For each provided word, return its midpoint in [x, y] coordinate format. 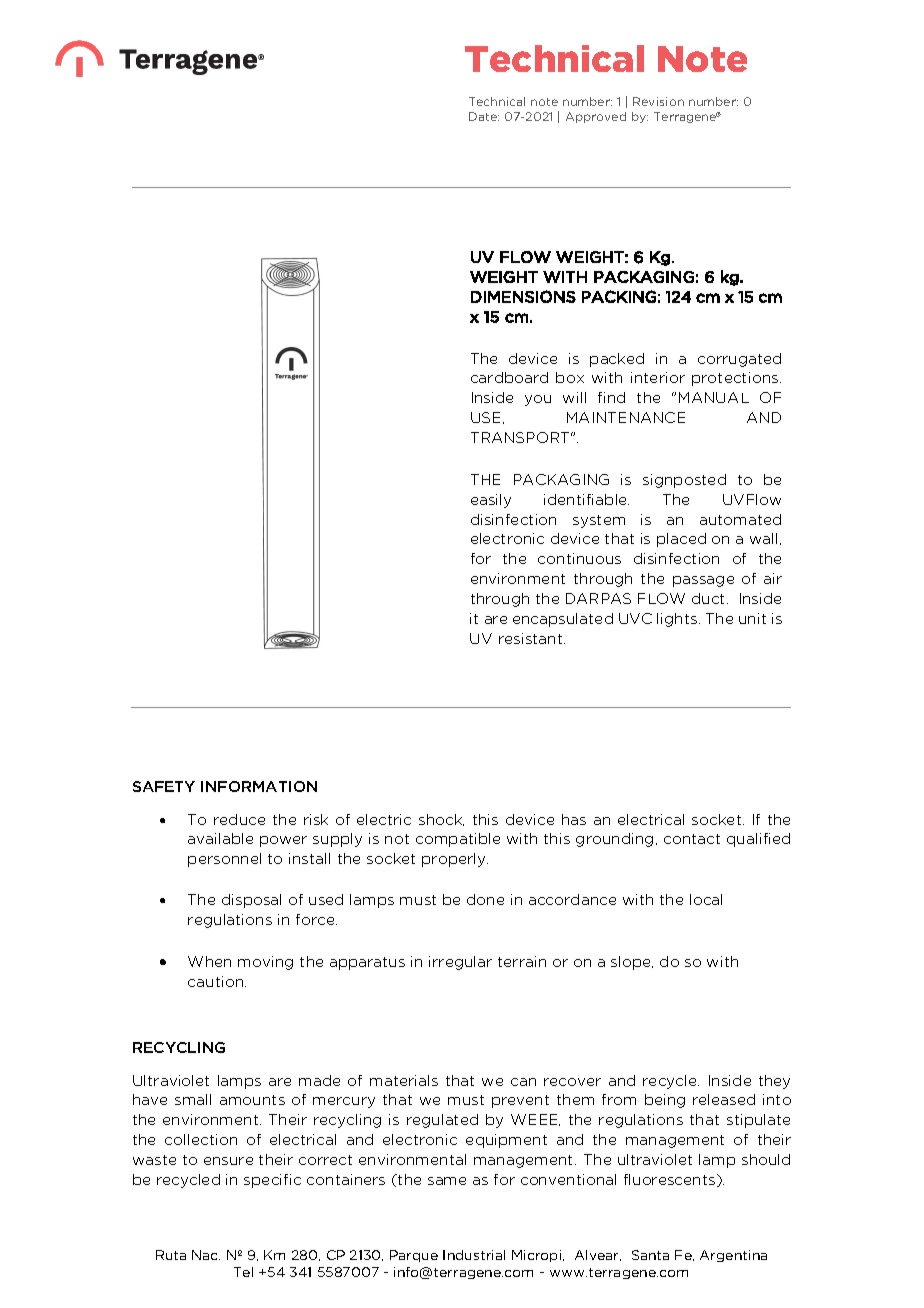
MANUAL [714, 397]
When [209, 961]
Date [484, 116]
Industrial [474, 1255]
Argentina [733, 1256]
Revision [658, 101]
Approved [596, 117]
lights [678, 620]
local [706, 899]
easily [491, 501]
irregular [460, 963]
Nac [206, 1255]
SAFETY [164, 786]
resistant [532, 638]
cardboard [509, 377]
